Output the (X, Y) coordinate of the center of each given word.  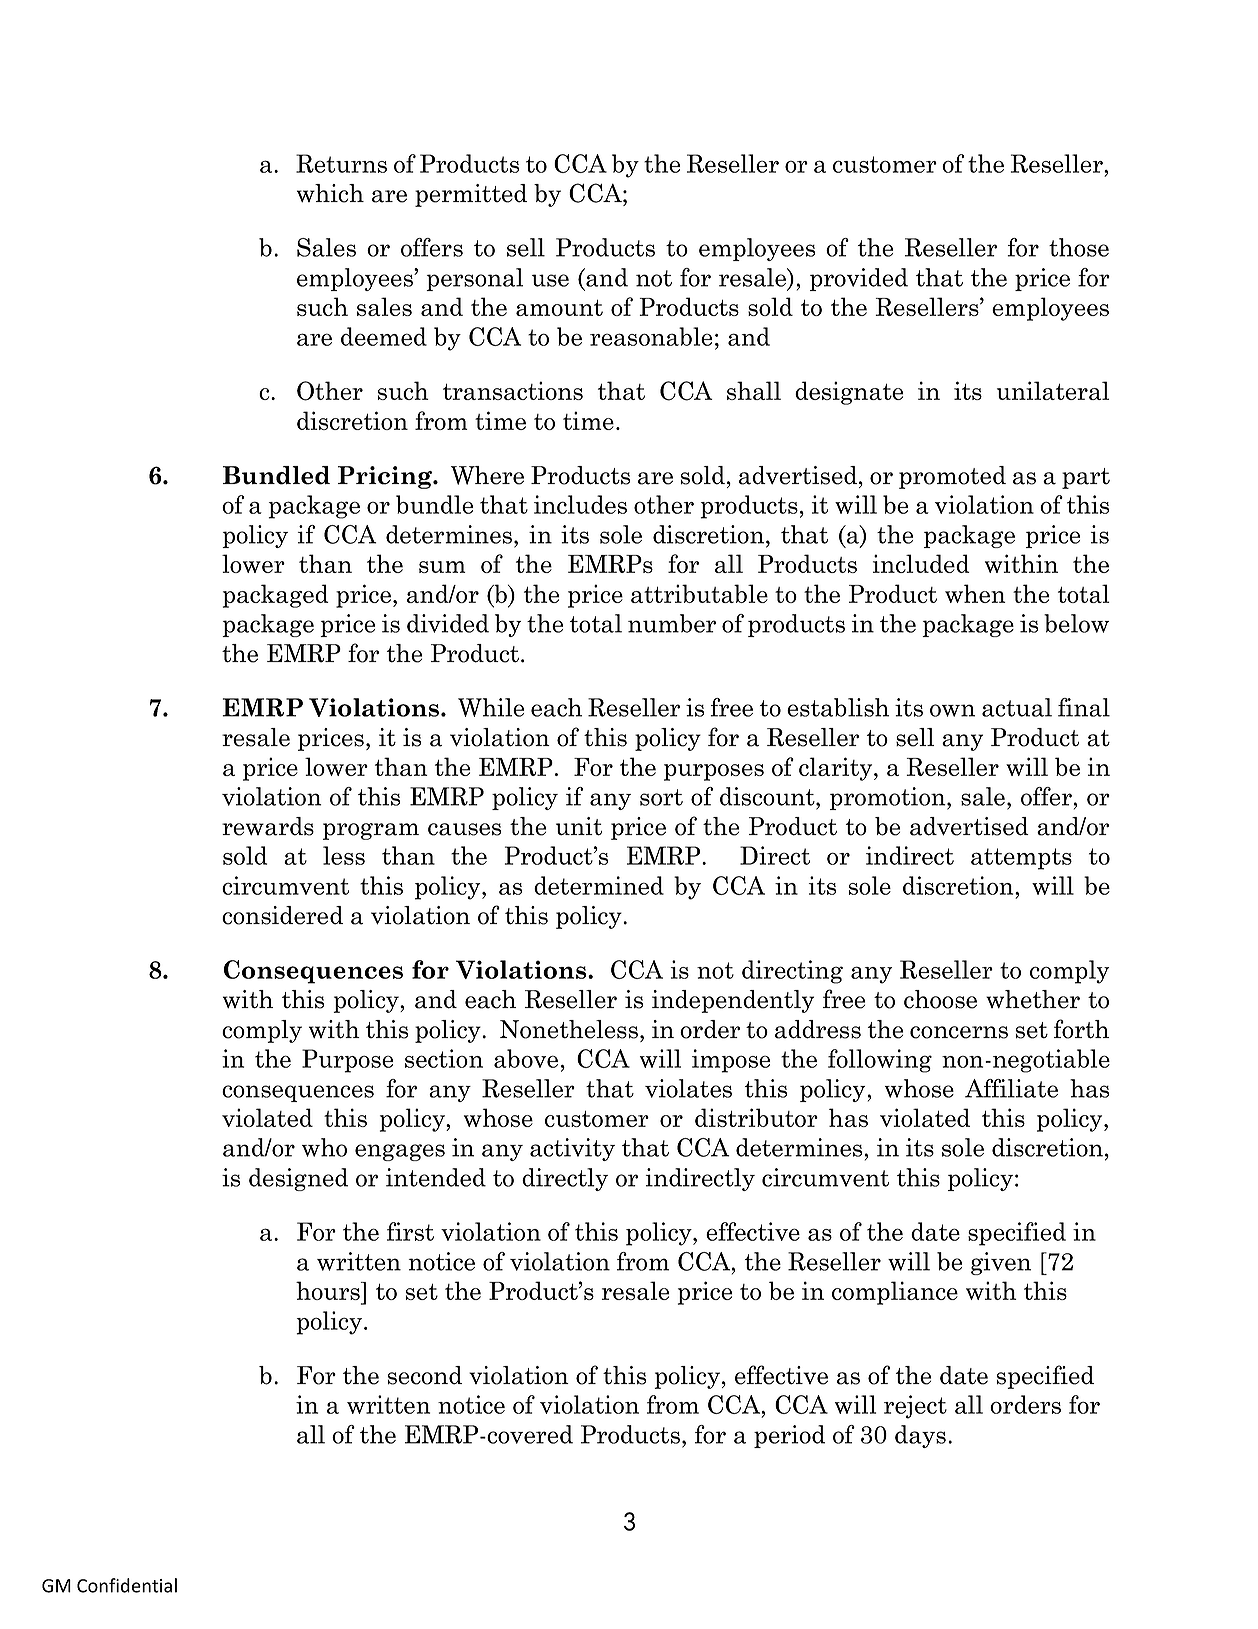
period (789, 1436)
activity (572, 1149)
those (1079, 247)
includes (580, 504)
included (921, 563)
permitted (471, 195)
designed (298, 1179)
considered (282, 915)
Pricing (386, 477)
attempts (1021, 859)
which (330, 193)
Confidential (127, 1585)
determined (599, 885)
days (920, 1436)
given (1001, 1263)
